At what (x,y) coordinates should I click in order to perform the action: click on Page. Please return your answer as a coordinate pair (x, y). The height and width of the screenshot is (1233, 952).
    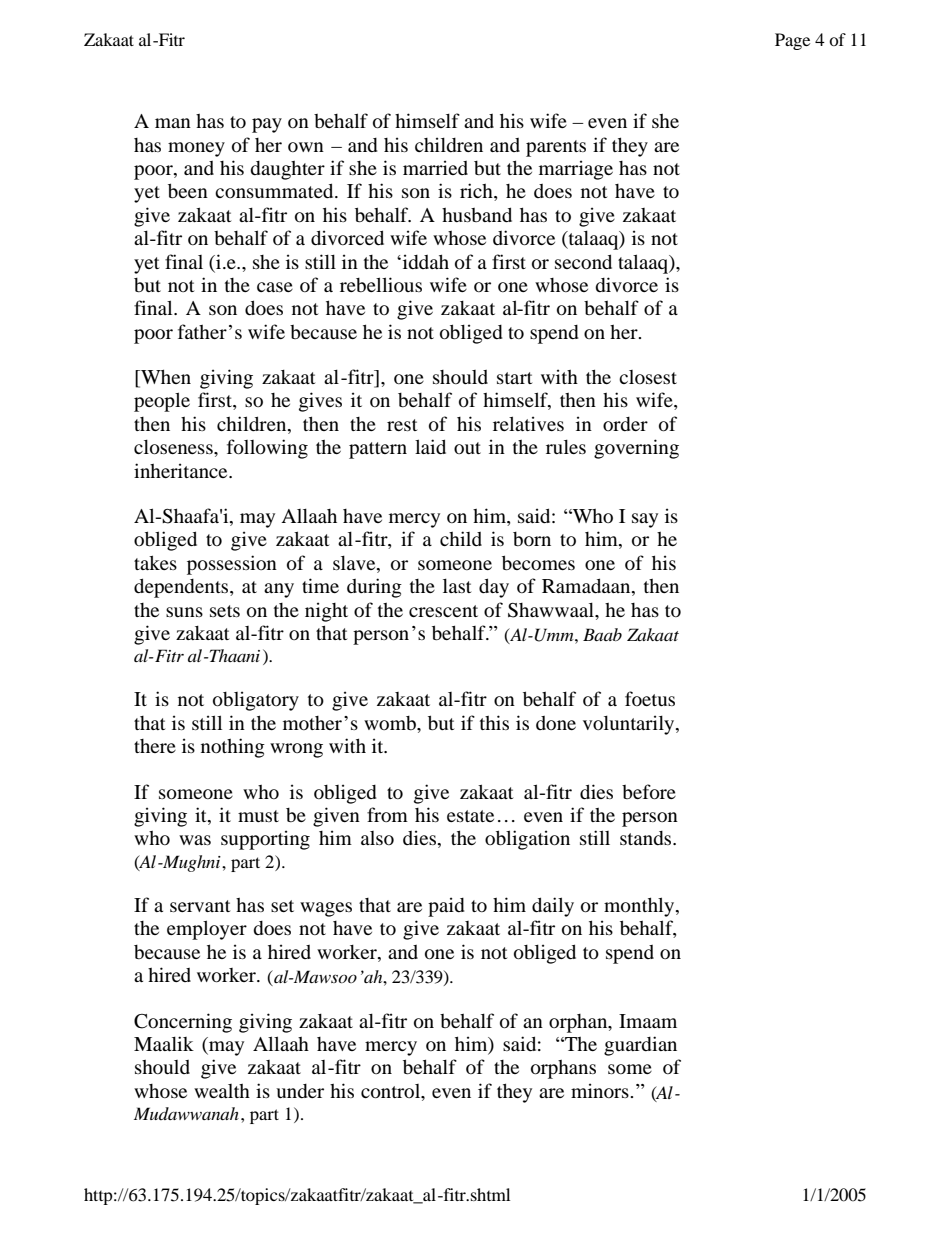
    Looking at the image, I should click on (792, 41).
